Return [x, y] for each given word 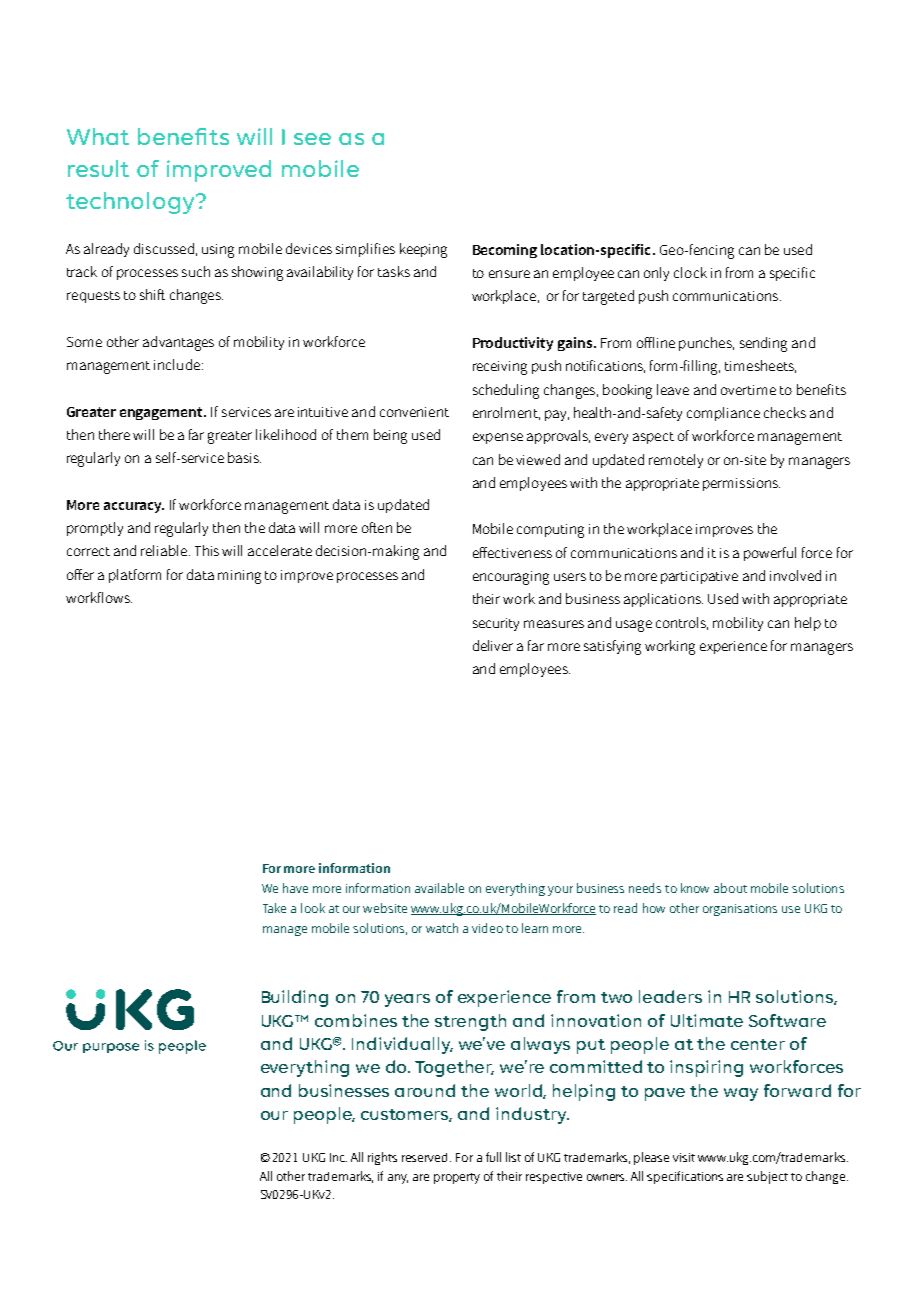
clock [690, 272]
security [496, 624]
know [695, 888]
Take [274, 908]
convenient [414, 412]
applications [663, 600]
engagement [162, 413]
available [439, 888]
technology [131, 203]
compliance [723, 414]
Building [295, 998]
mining [239, 577]
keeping [423, 250]
